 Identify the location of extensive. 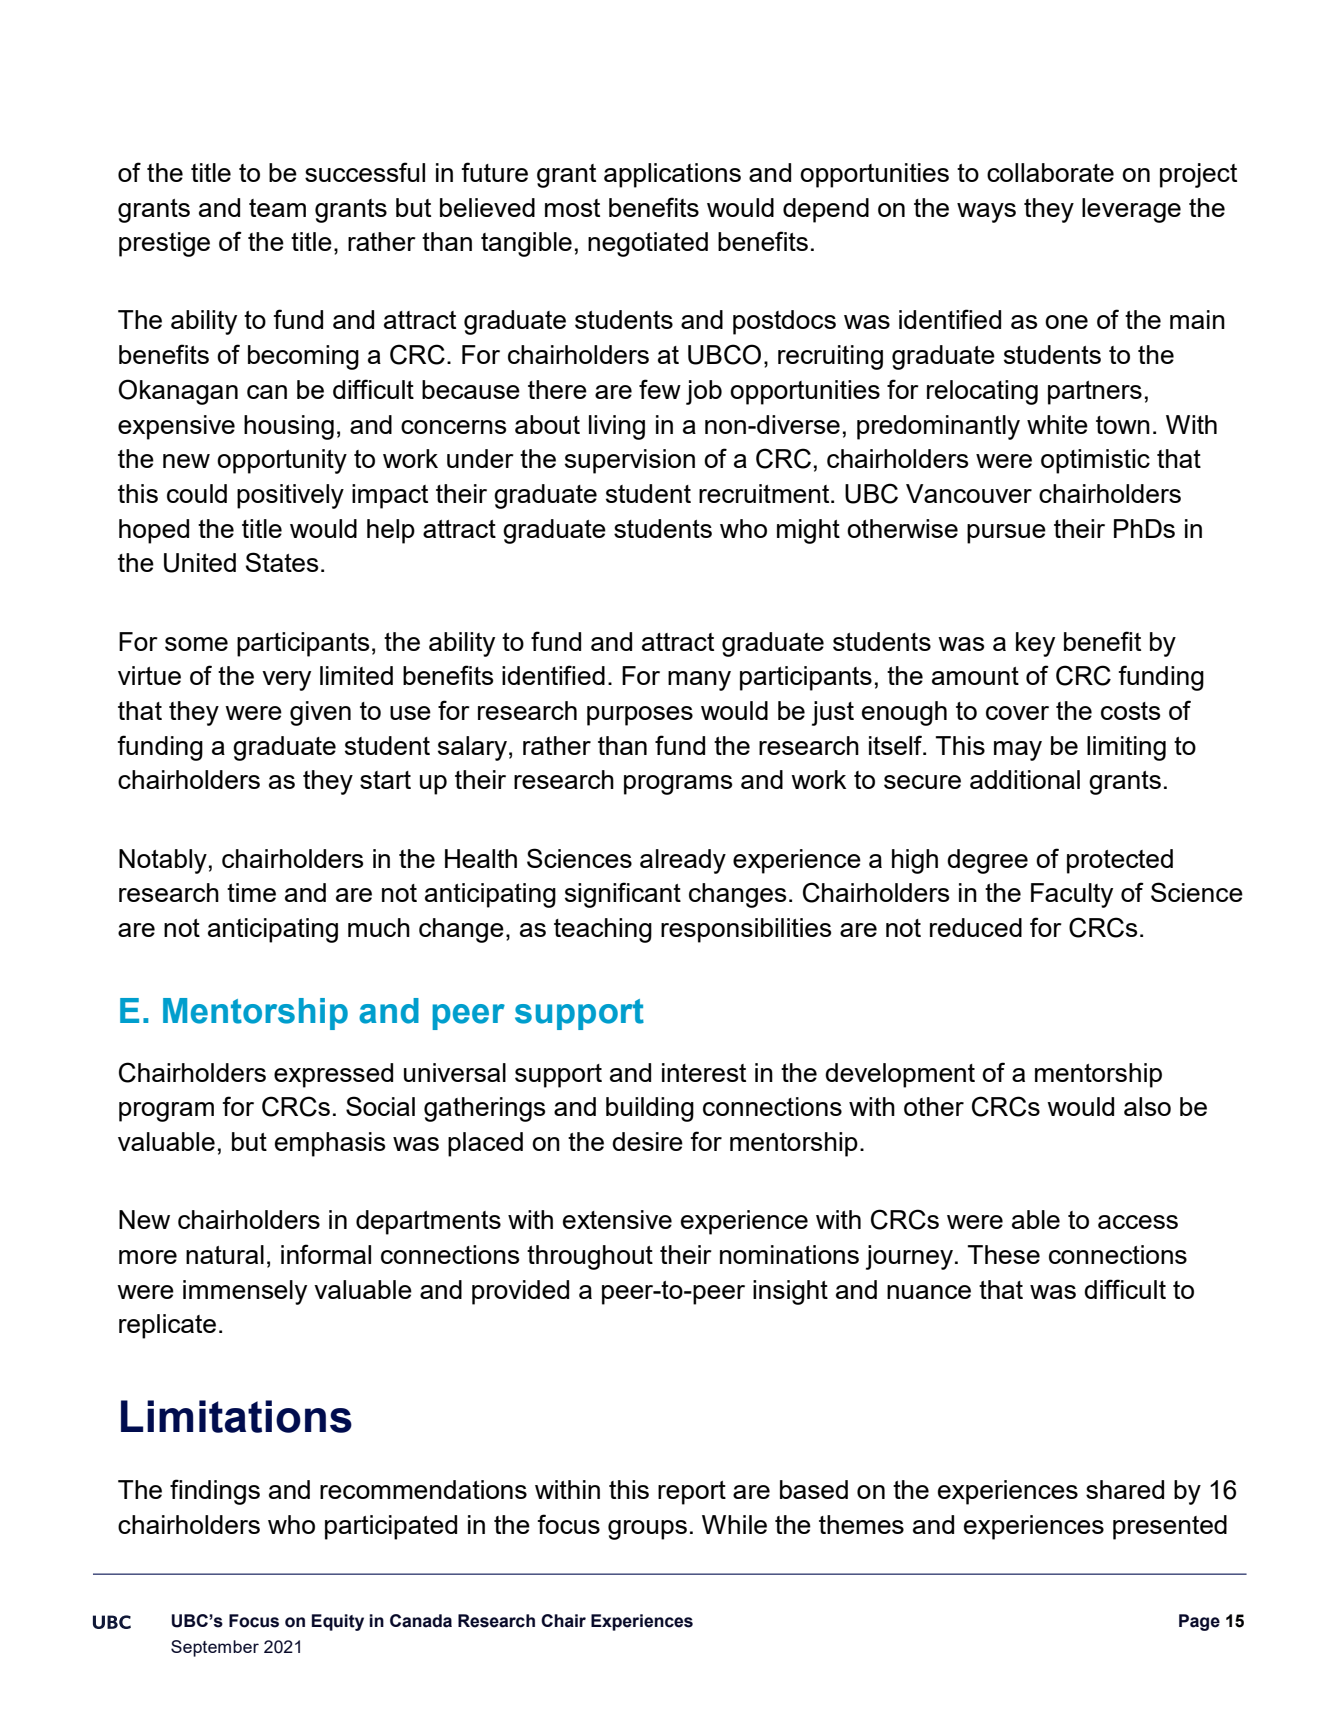
(617, 1219).
